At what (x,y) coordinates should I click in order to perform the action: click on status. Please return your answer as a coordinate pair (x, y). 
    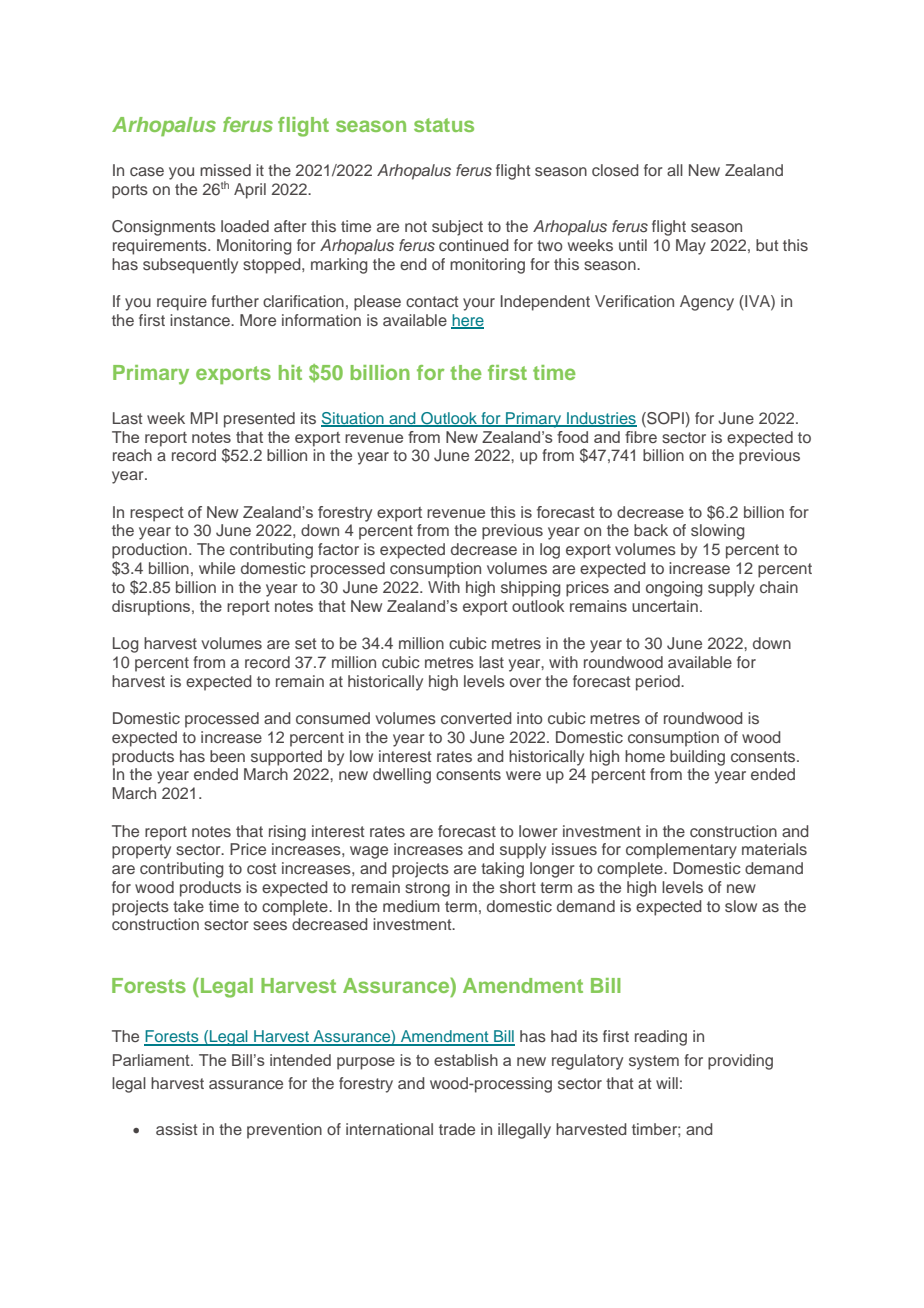
    Looking at the image, I should click on (444, 125).
